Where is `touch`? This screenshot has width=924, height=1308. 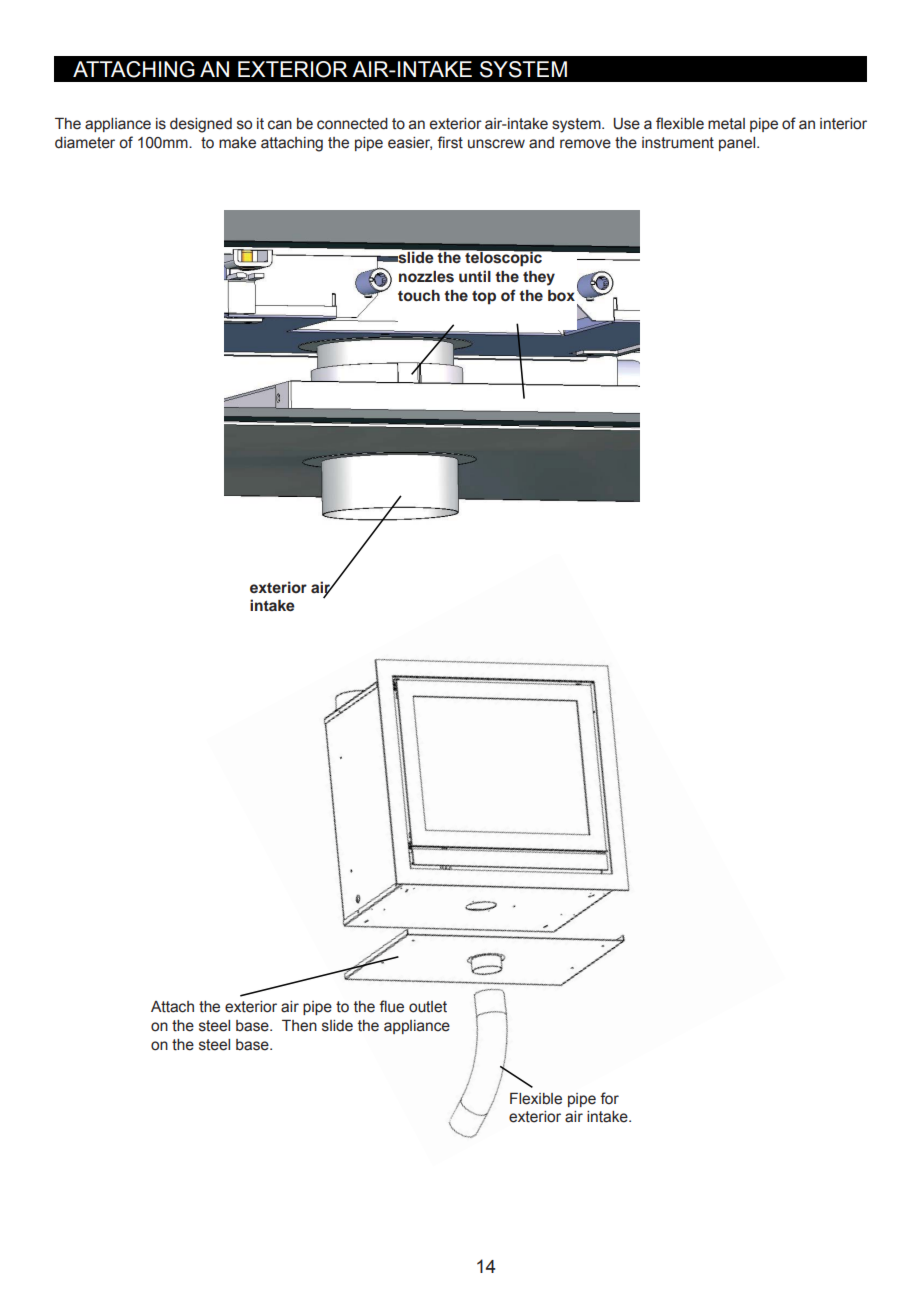
touch is located at coordinates (419, 295).
